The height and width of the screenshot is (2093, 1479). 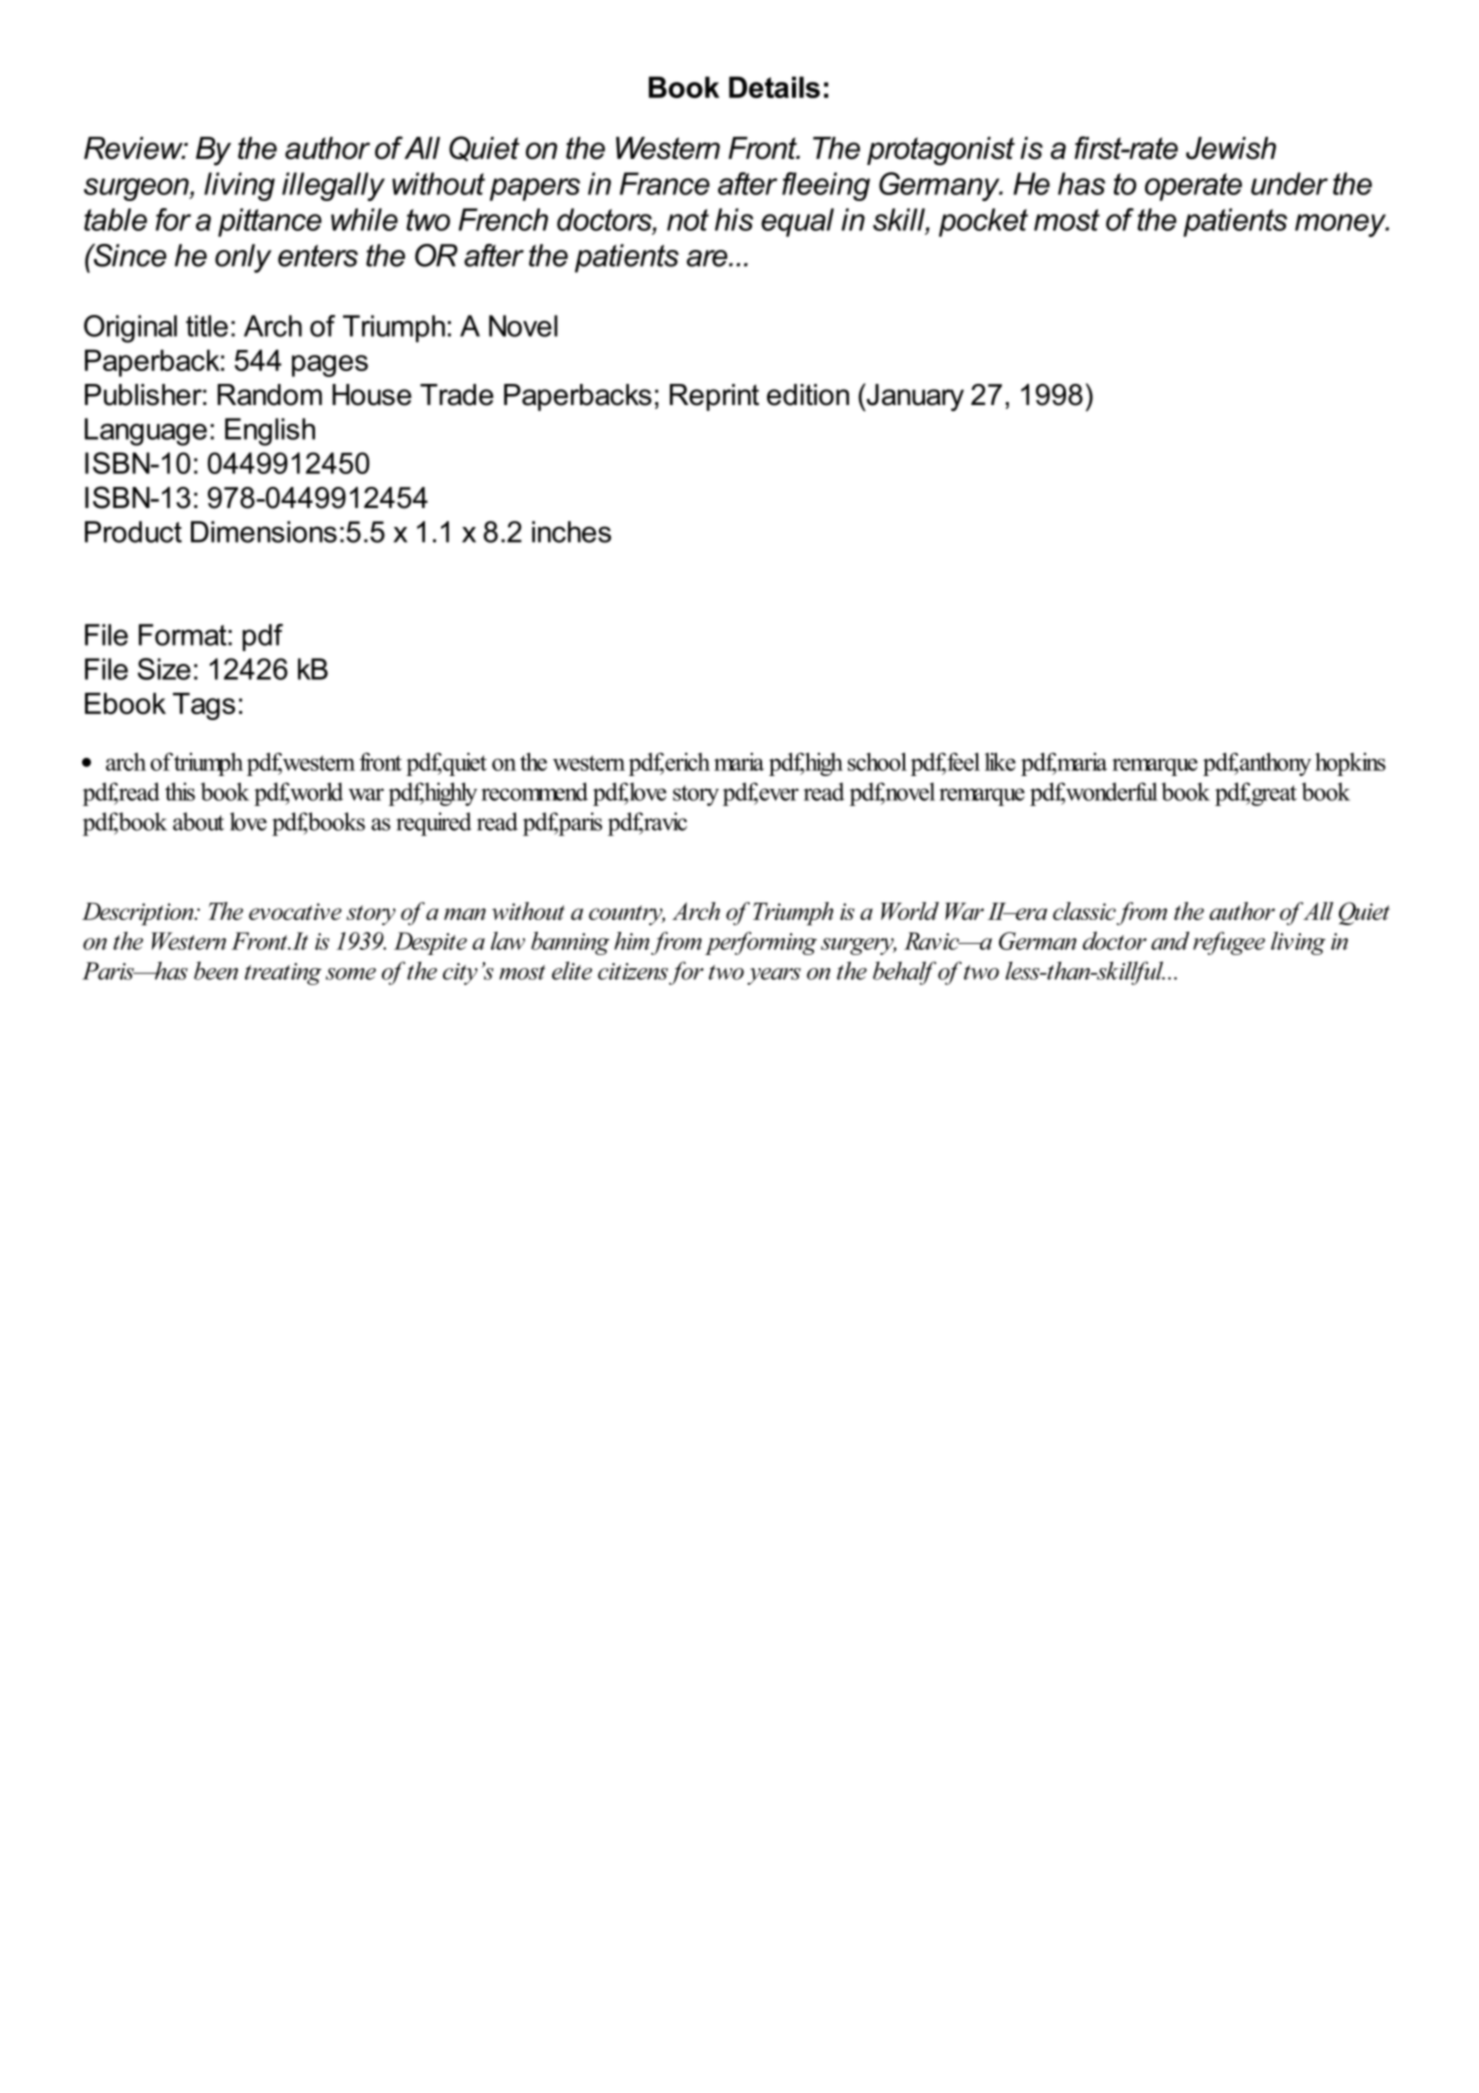 What do you see at coordinates (164, 669) in the screenshot?
I see `Size` at bounding box center [164, 669].
